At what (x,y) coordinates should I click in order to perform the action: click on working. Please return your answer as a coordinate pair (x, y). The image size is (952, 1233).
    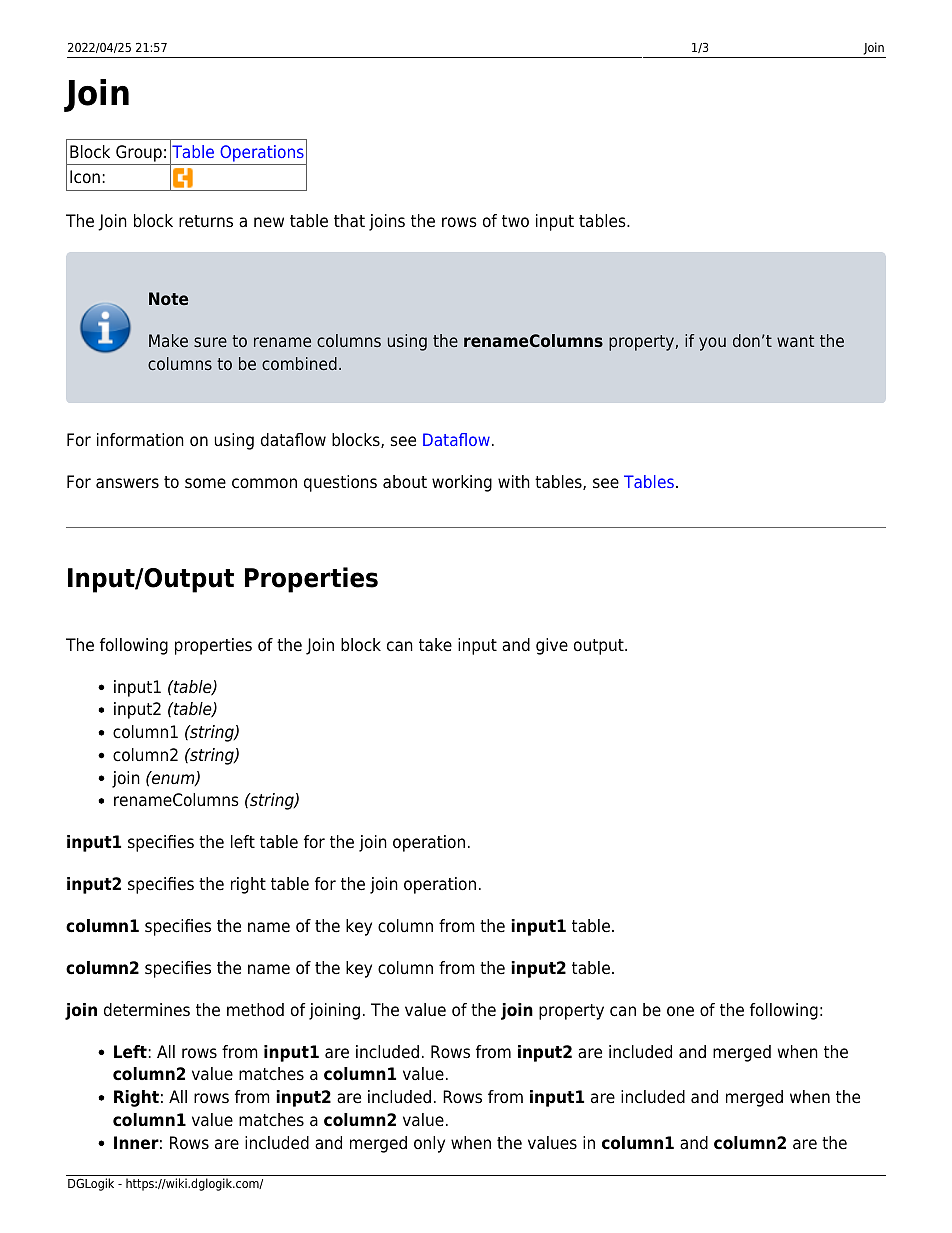
    Looking at the image, I should click on (462, 483).
